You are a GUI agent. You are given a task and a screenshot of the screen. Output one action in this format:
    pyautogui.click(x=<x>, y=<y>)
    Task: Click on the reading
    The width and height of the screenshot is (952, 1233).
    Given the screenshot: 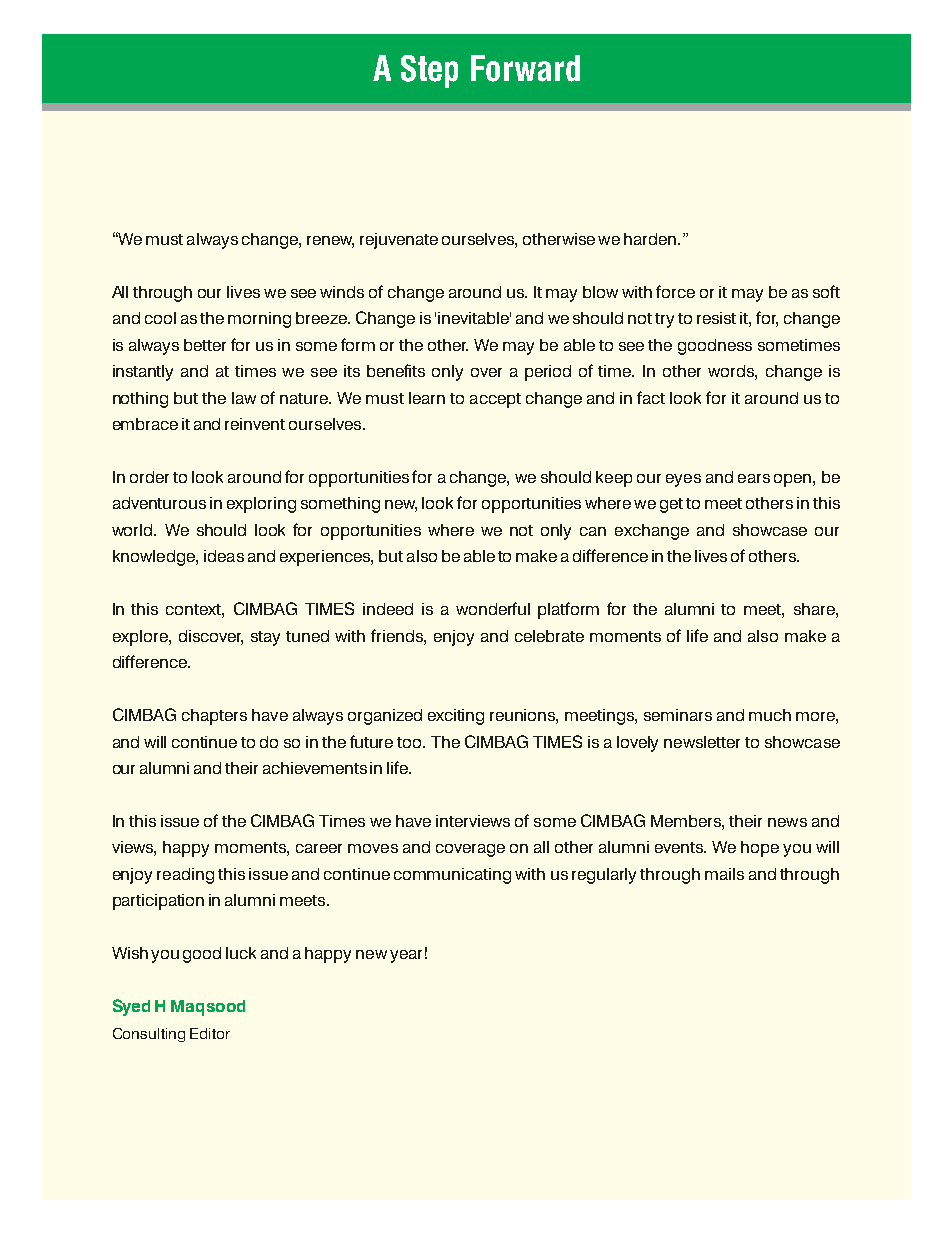 What is the action you would take?
    pyautogui.click(x=185, y=876)
